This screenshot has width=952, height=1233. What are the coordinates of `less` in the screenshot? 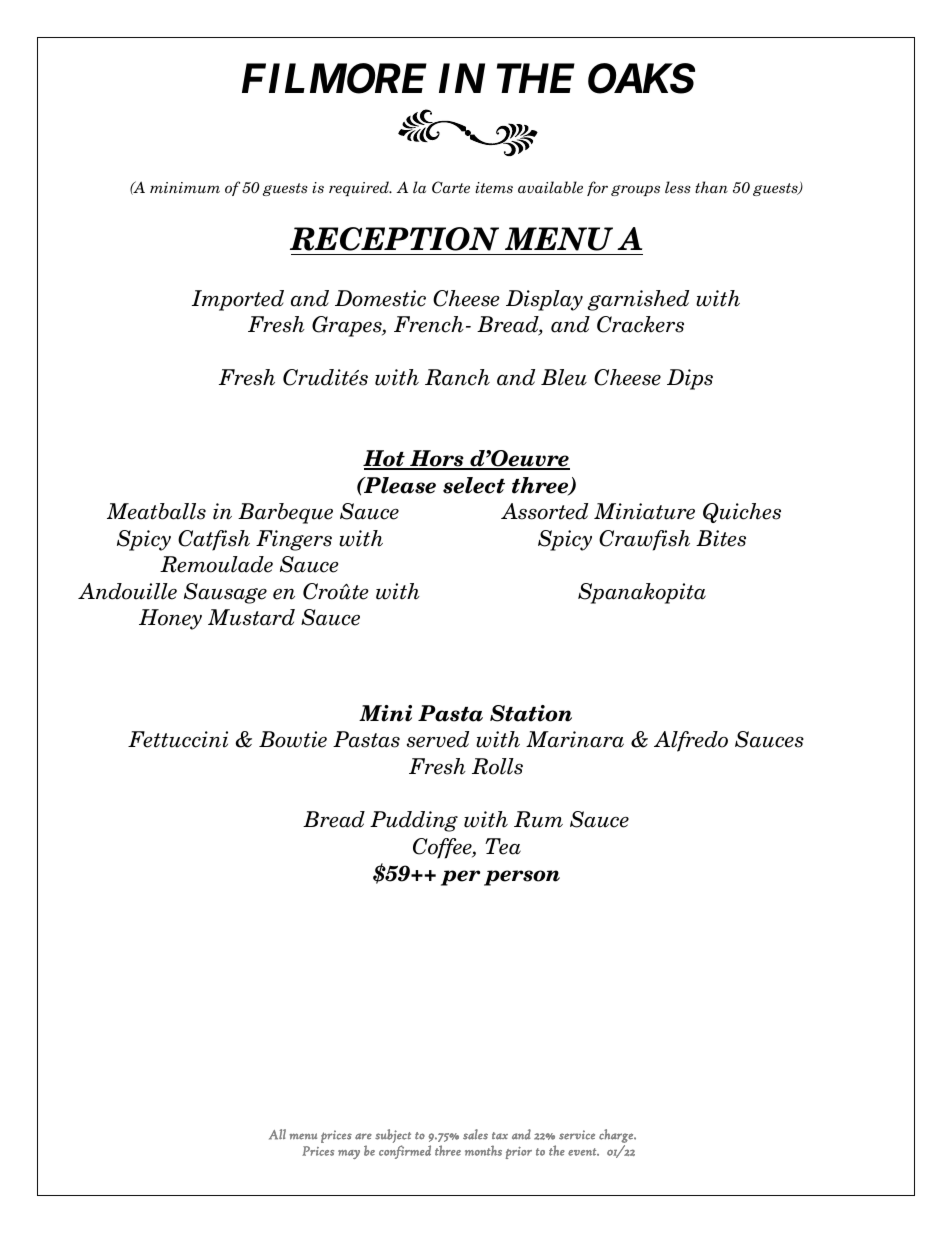 It's located at (678, 187).
